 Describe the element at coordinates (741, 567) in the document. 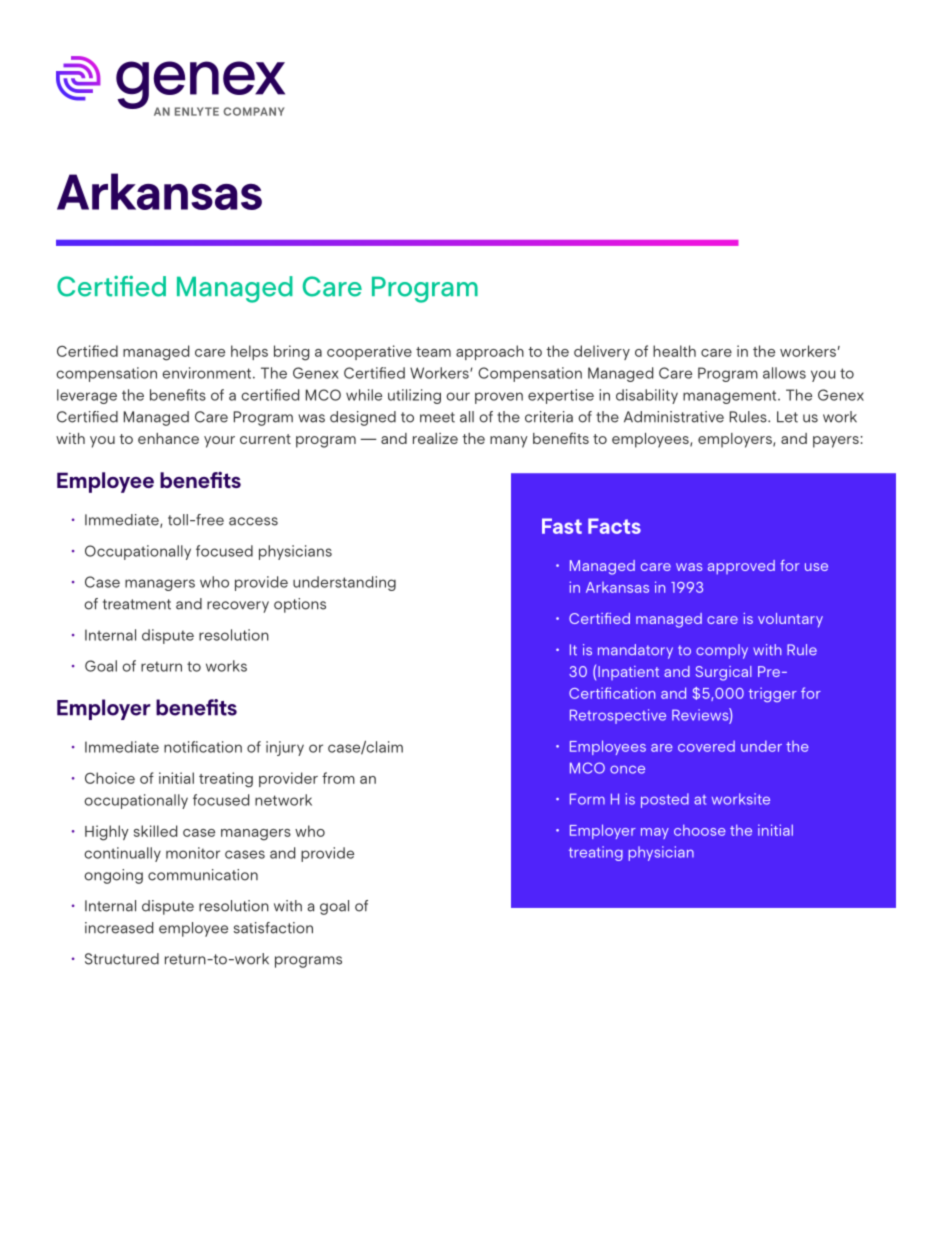

I see `approved` at that location.
